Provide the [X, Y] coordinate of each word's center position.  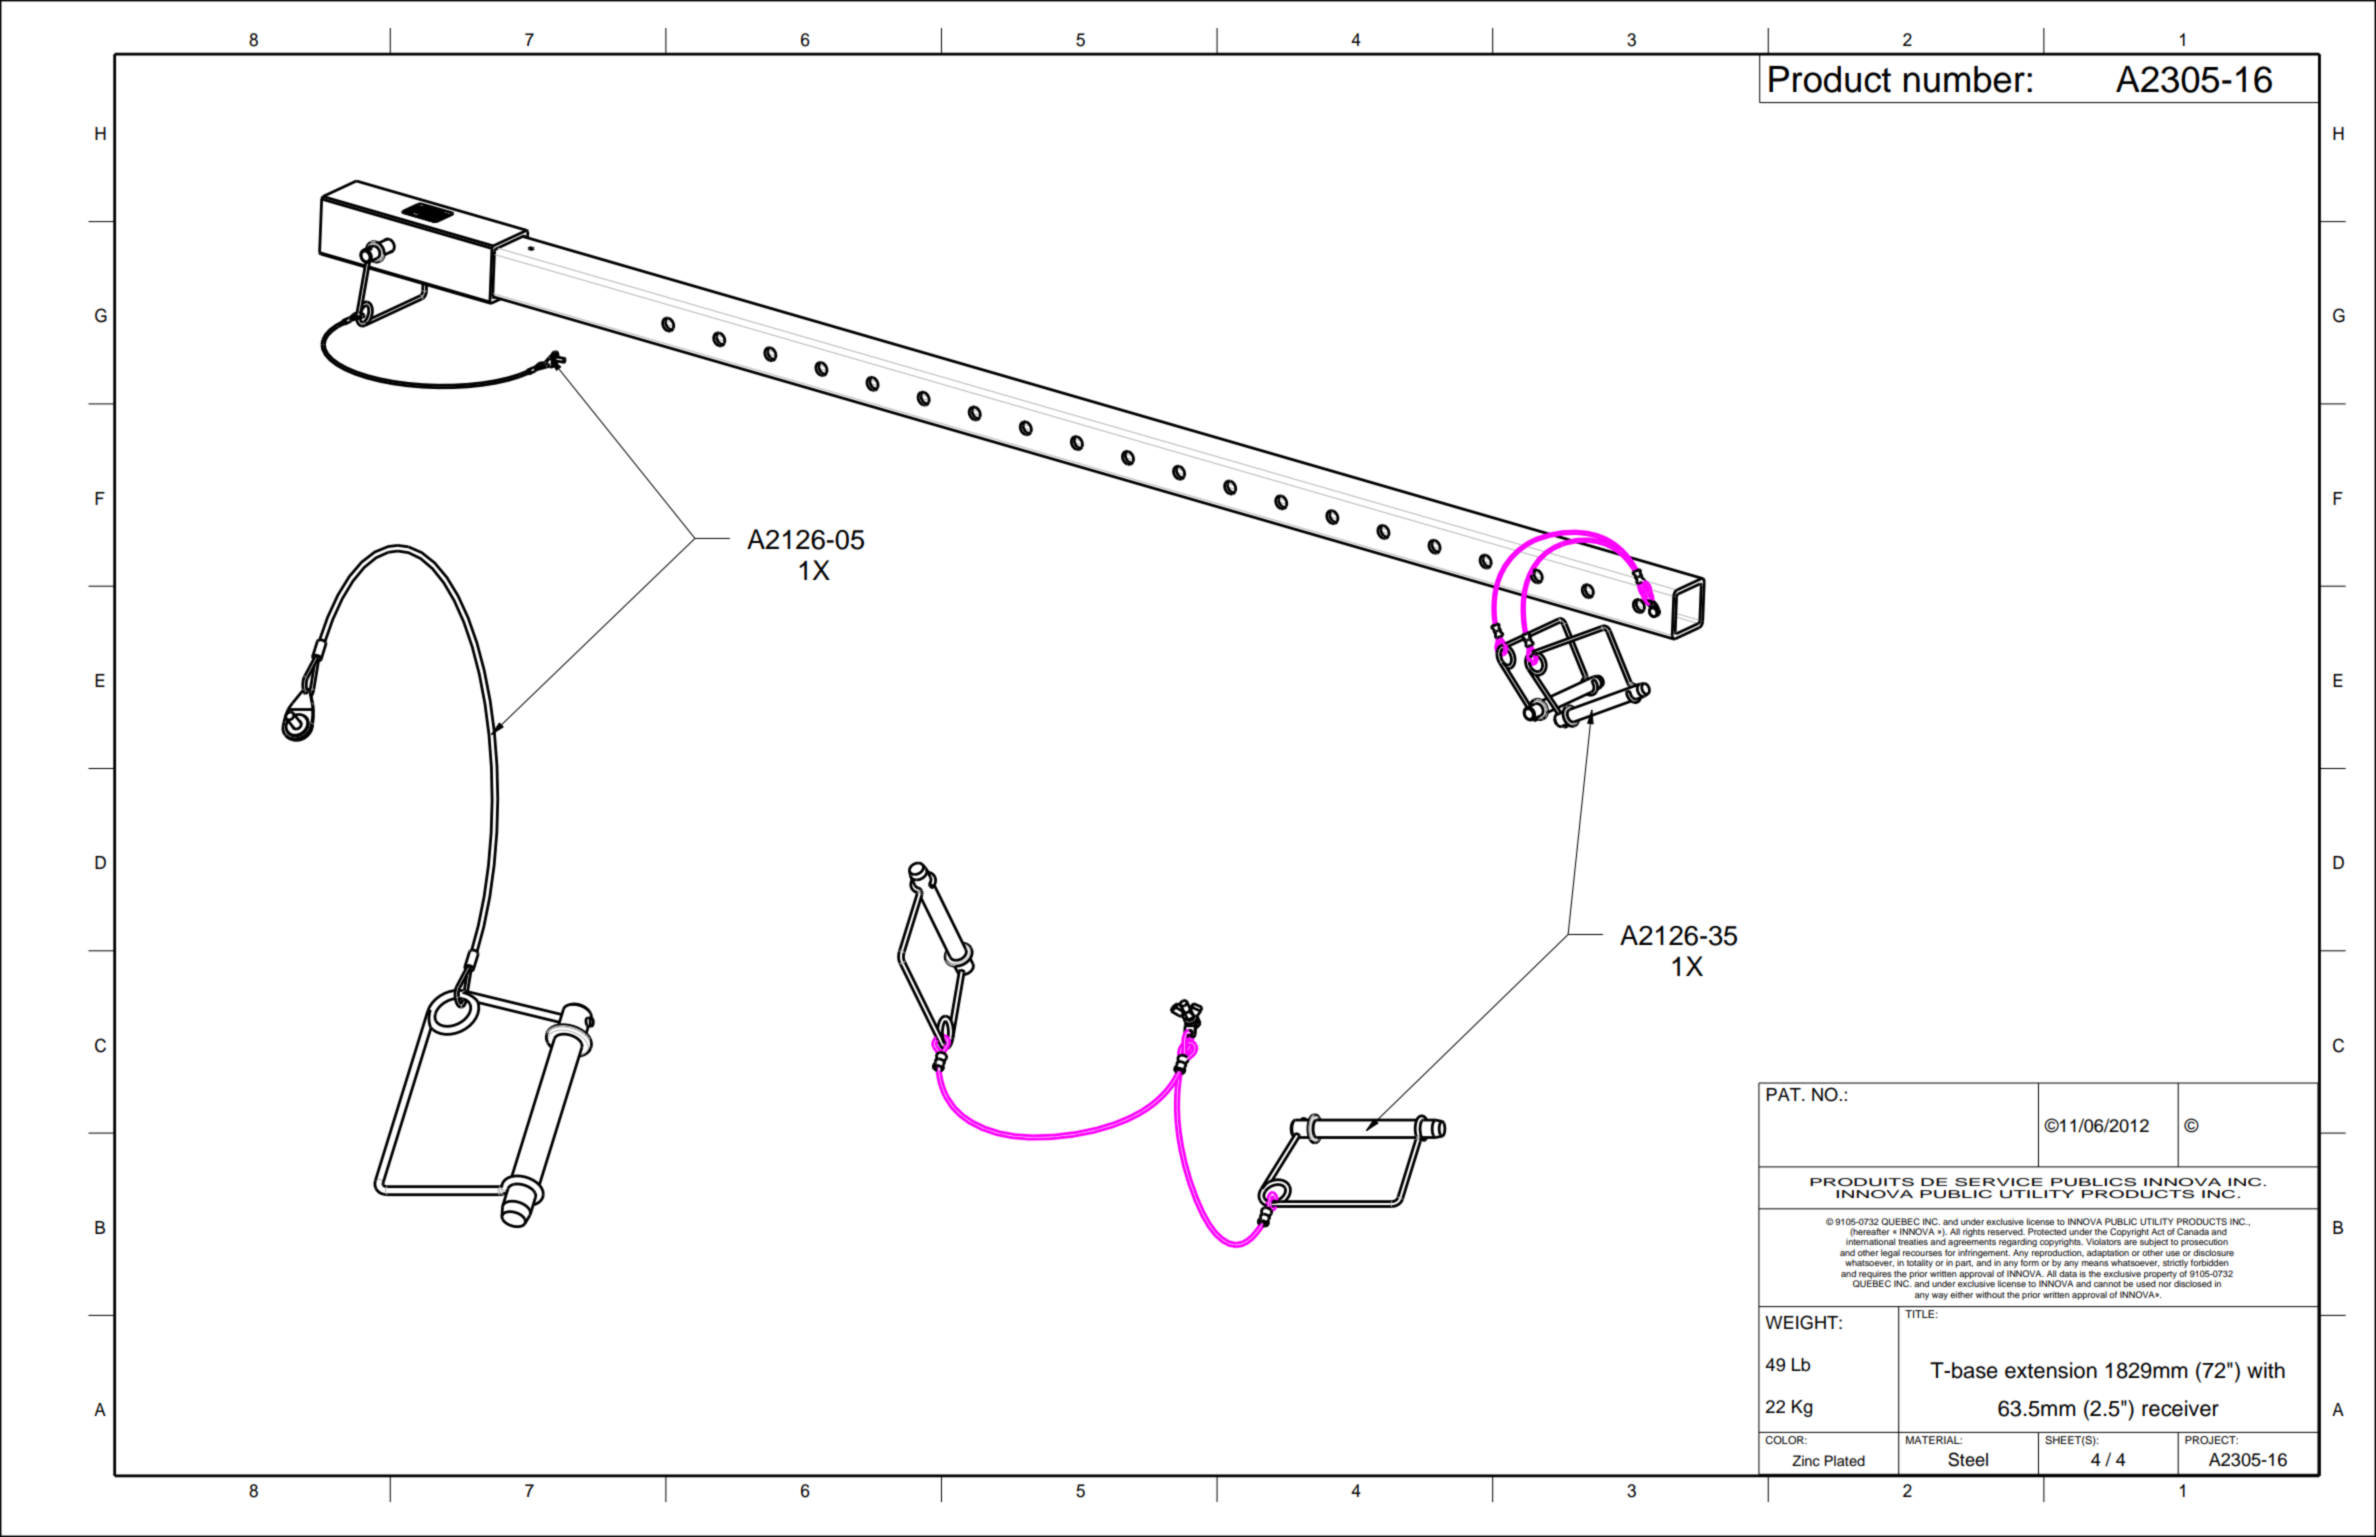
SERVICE [1999, 1182]
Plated [1844, 1460]
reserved [2006, 1231]
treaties [1913, 1241]
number [1964, 79]
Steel [1968, 1459]
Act [2158, 1231]
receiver [2180, 1408]
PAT [1784, 1094]
